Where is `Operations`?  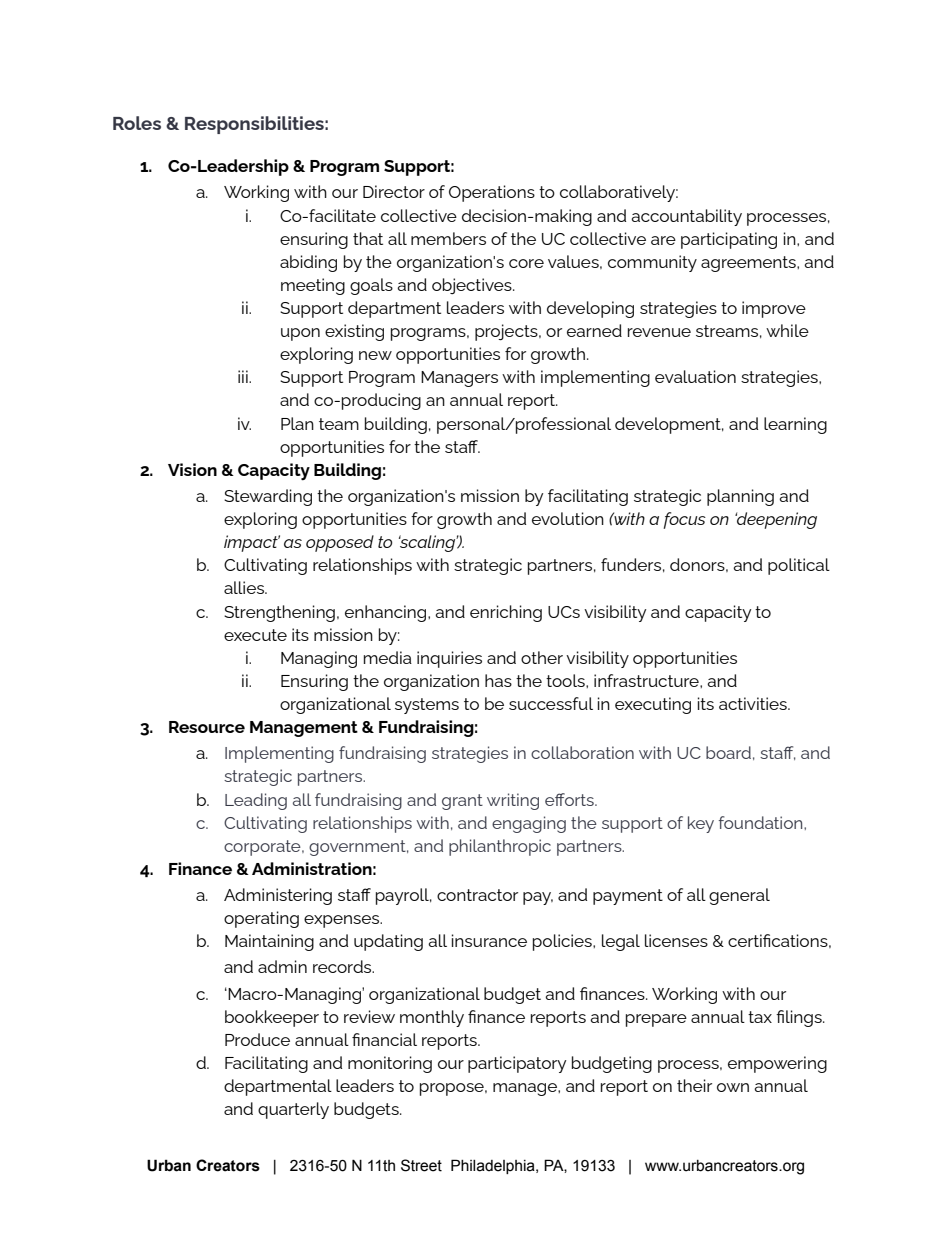
Operations is located at coordinates (492, 193).
